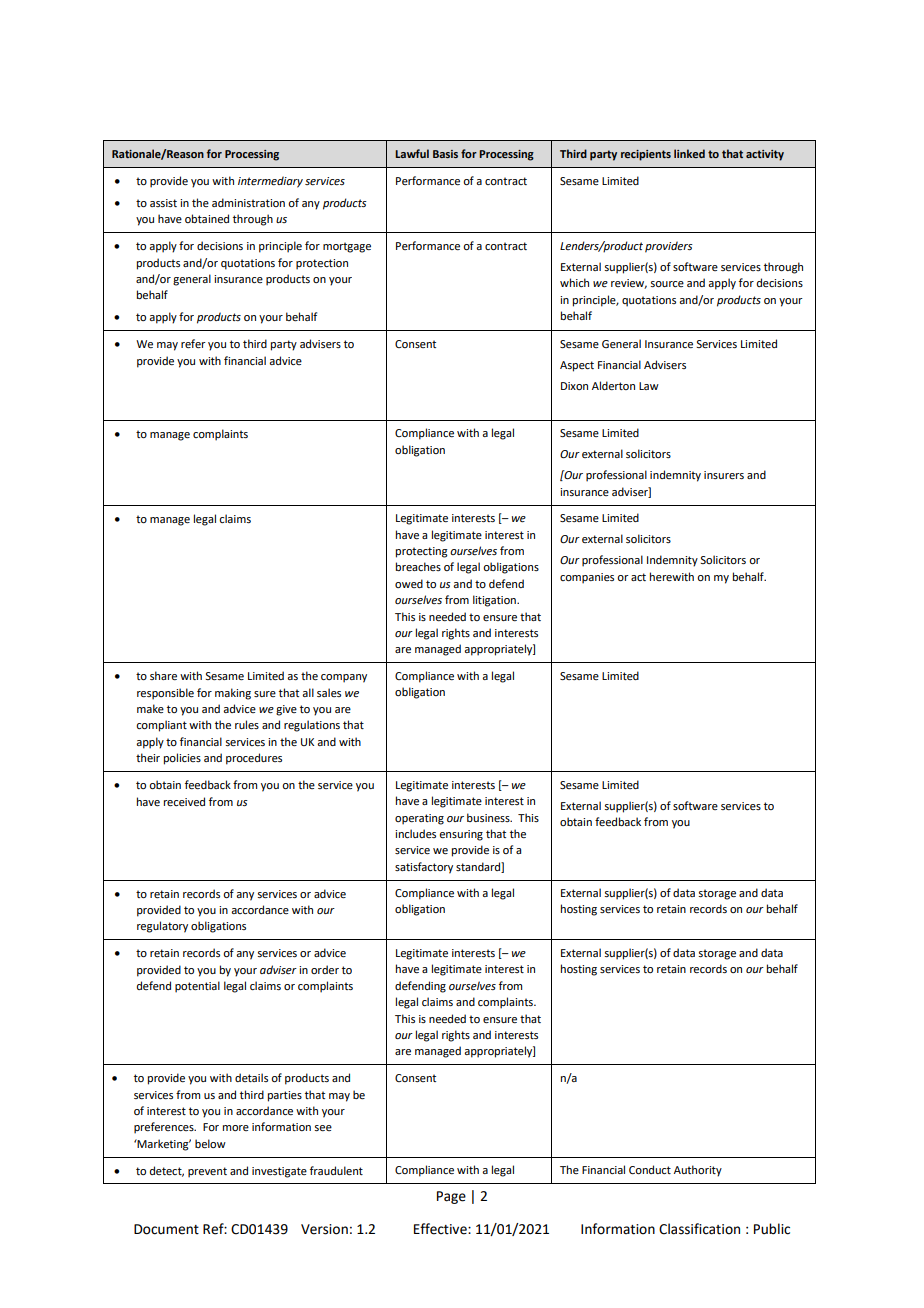 The height and width of the screenshot is (1308, 924). Describe the element at coordinates (233, 694) in the screenshot. I see `making` at that location.
